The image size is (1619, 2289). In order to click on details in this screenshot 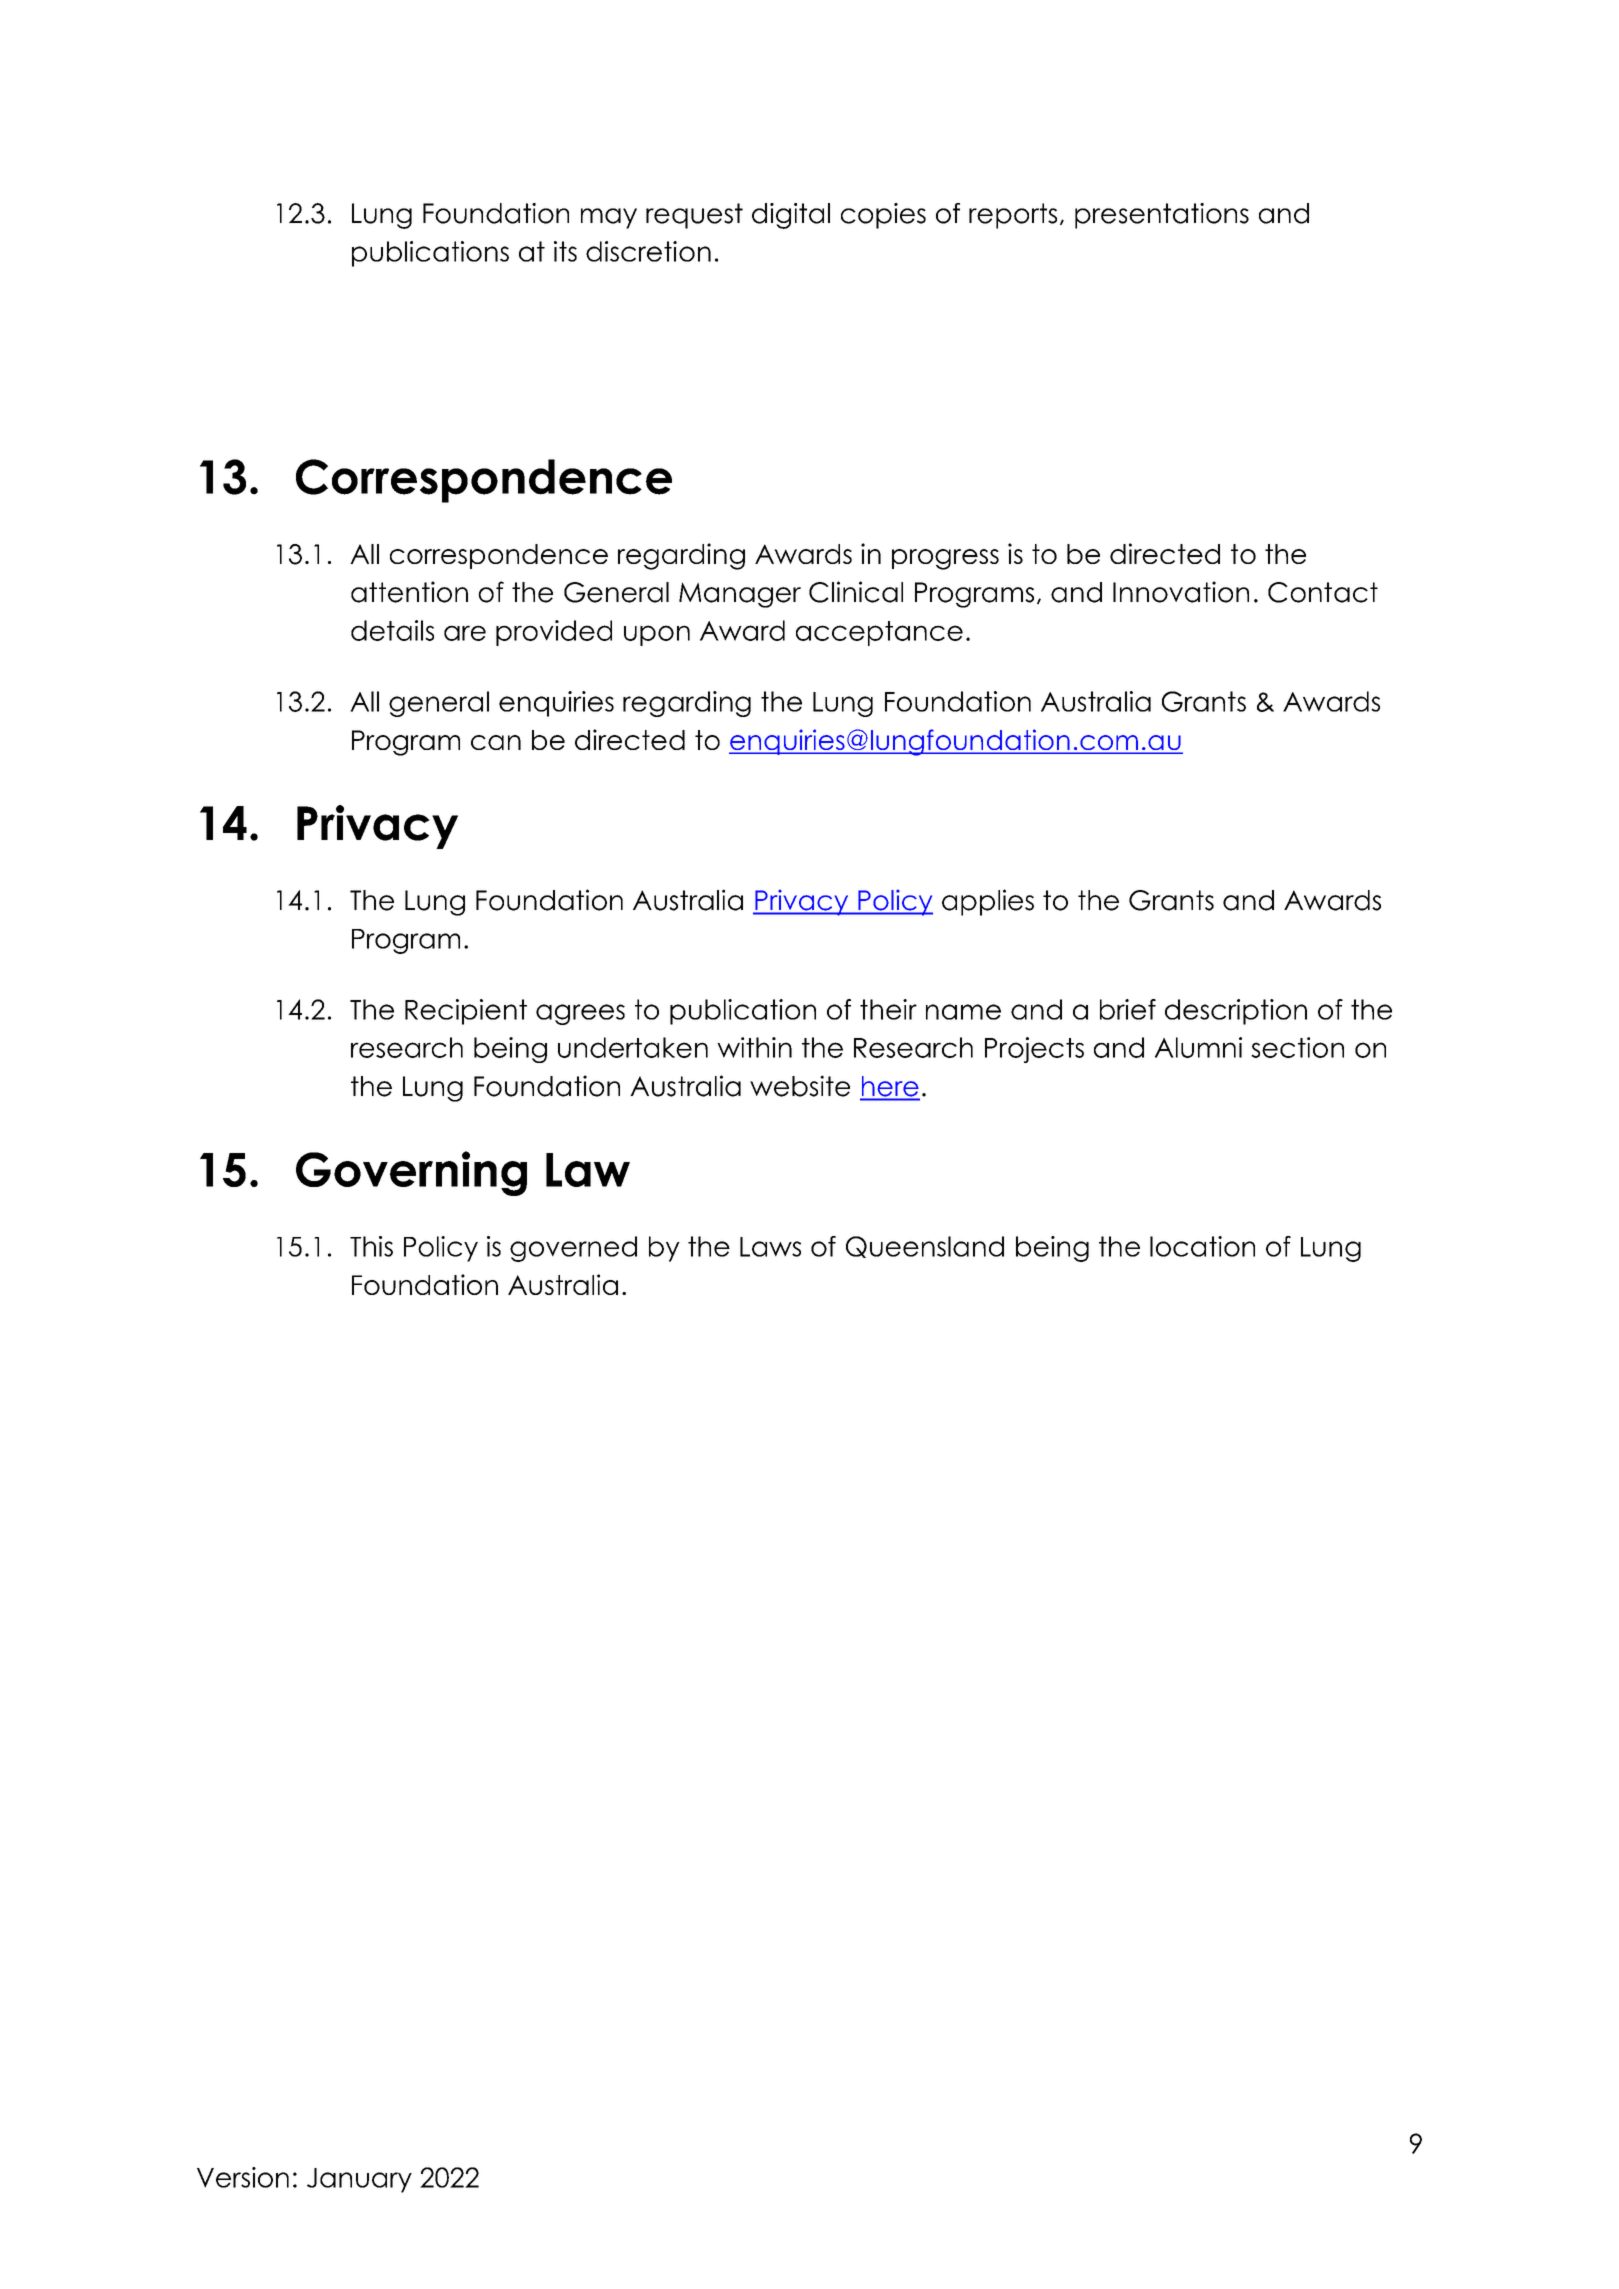, I will do `click(392, 630)`.
